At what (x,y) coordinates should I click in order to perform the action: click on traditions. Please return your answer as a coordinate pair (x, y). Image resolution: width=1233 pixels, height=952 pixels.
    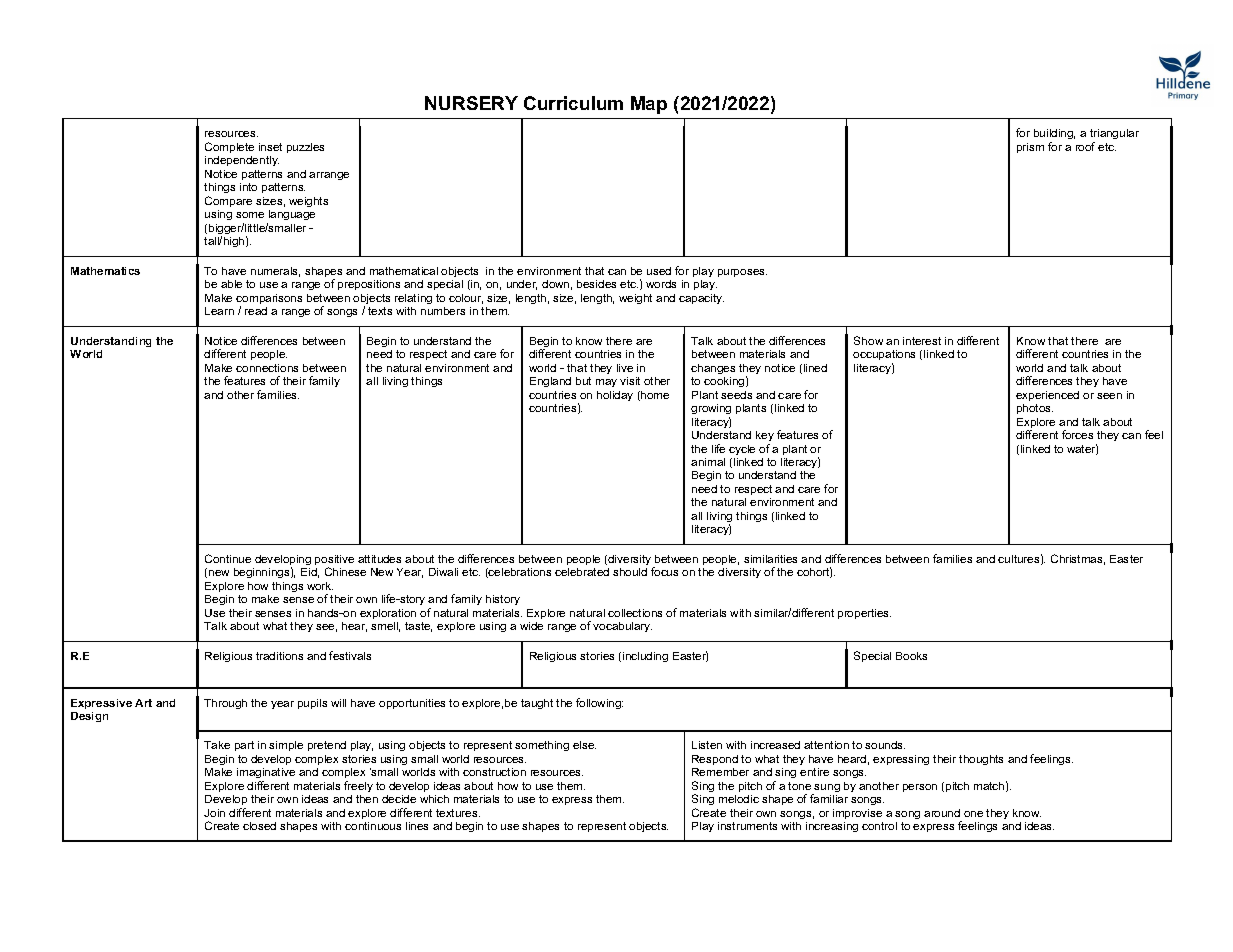
    Looking at the image, I should click on (279, 656).
